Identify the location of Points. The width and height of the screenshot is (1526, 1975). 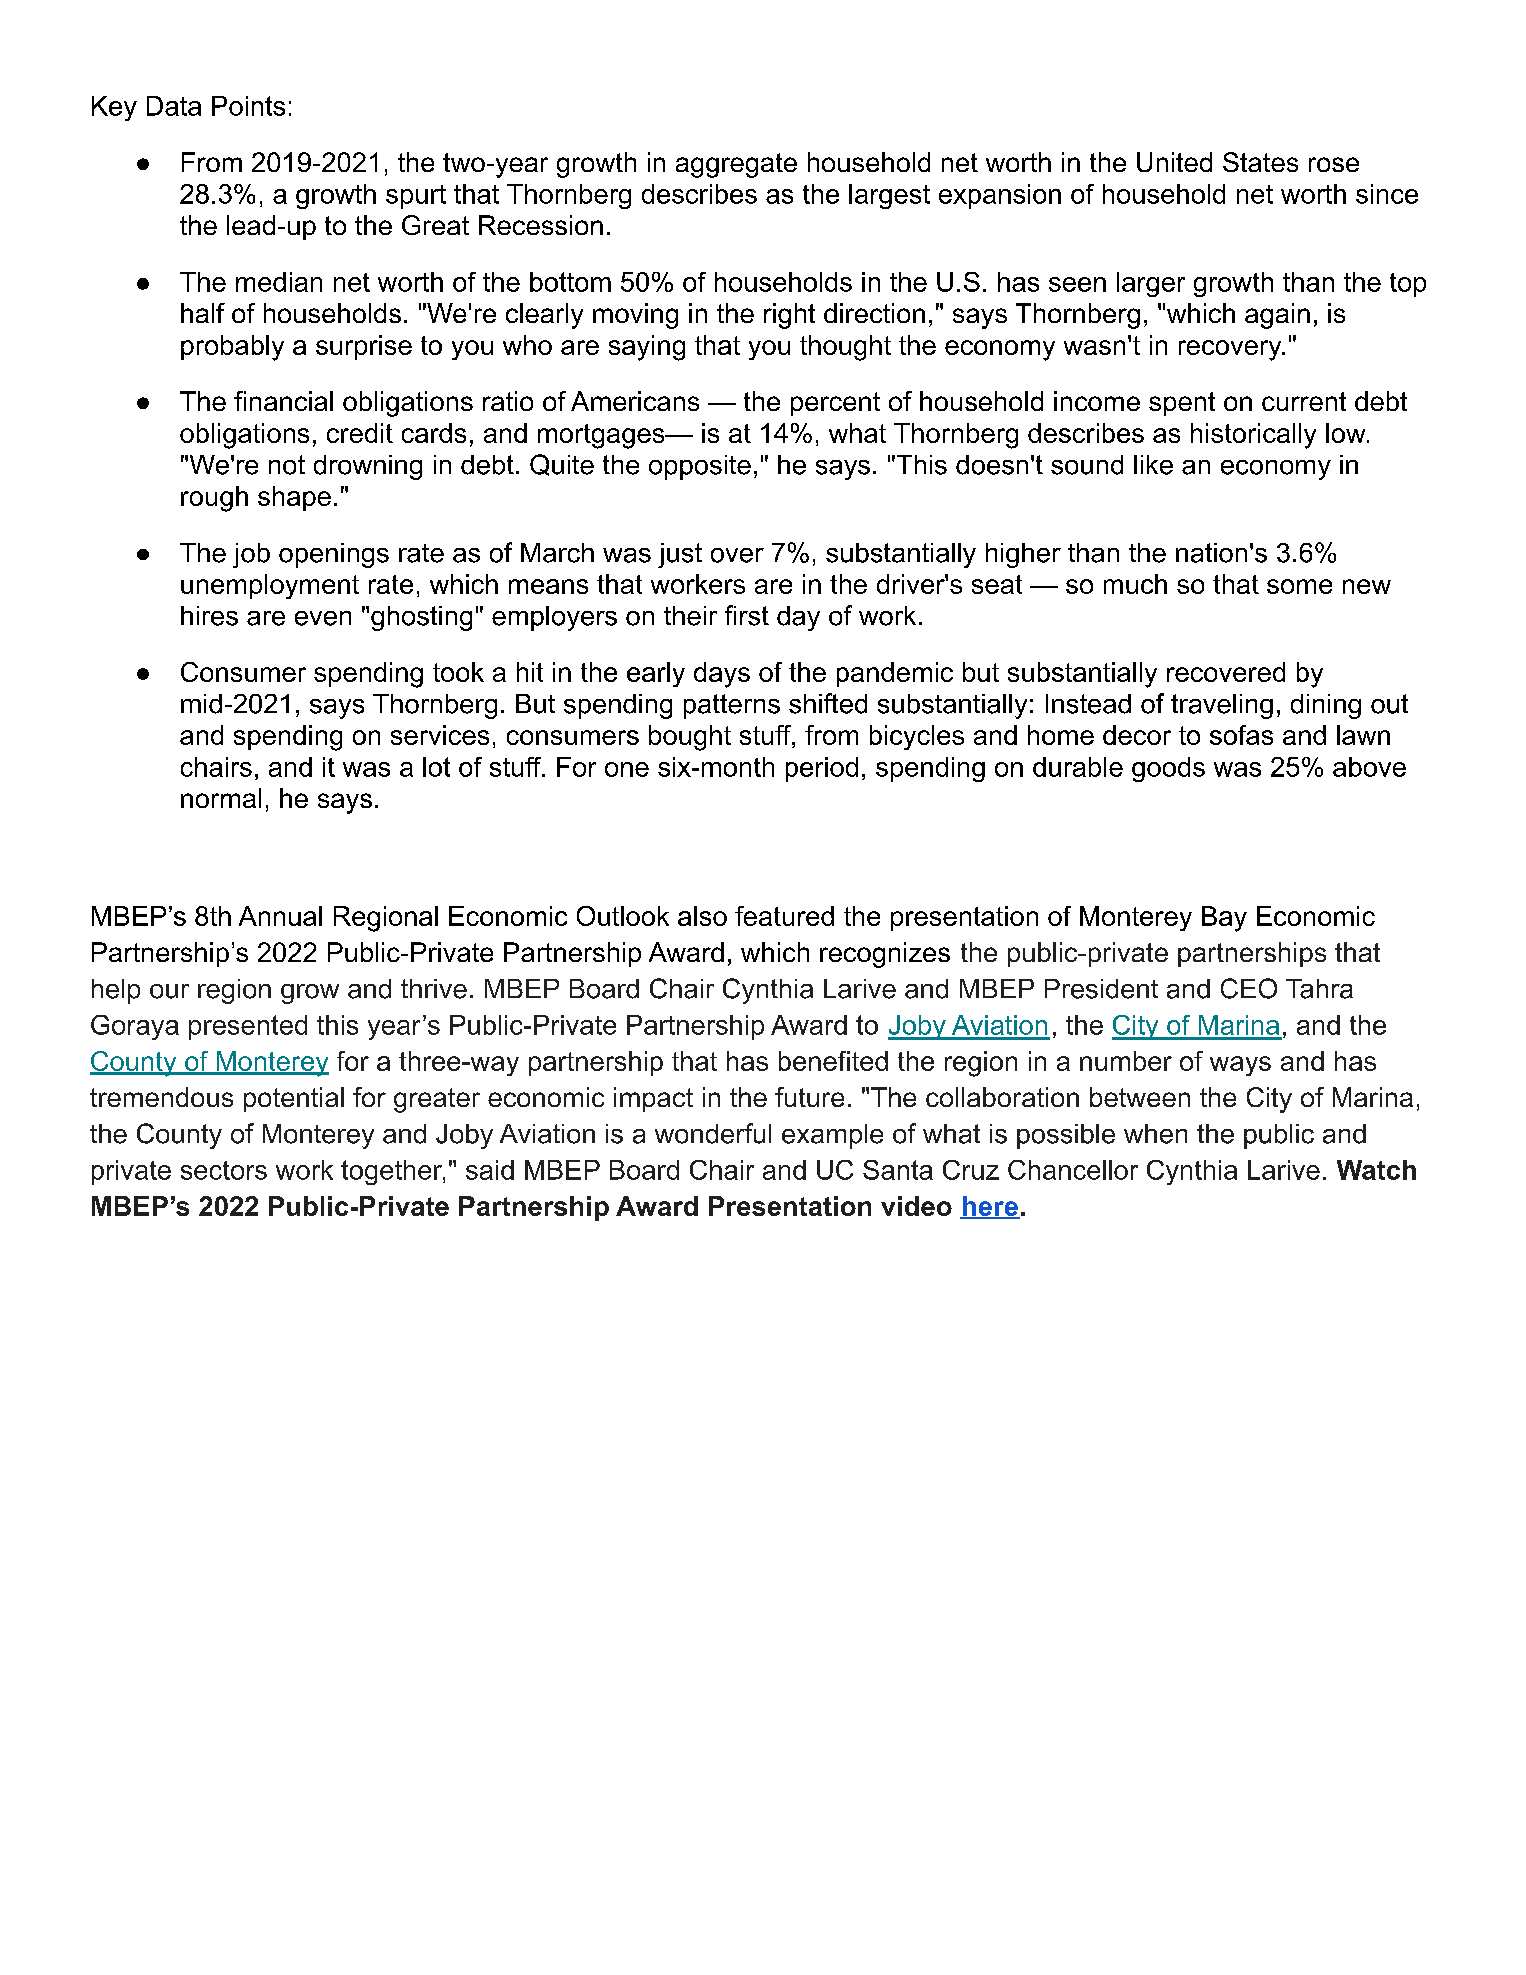
(248, 106).
